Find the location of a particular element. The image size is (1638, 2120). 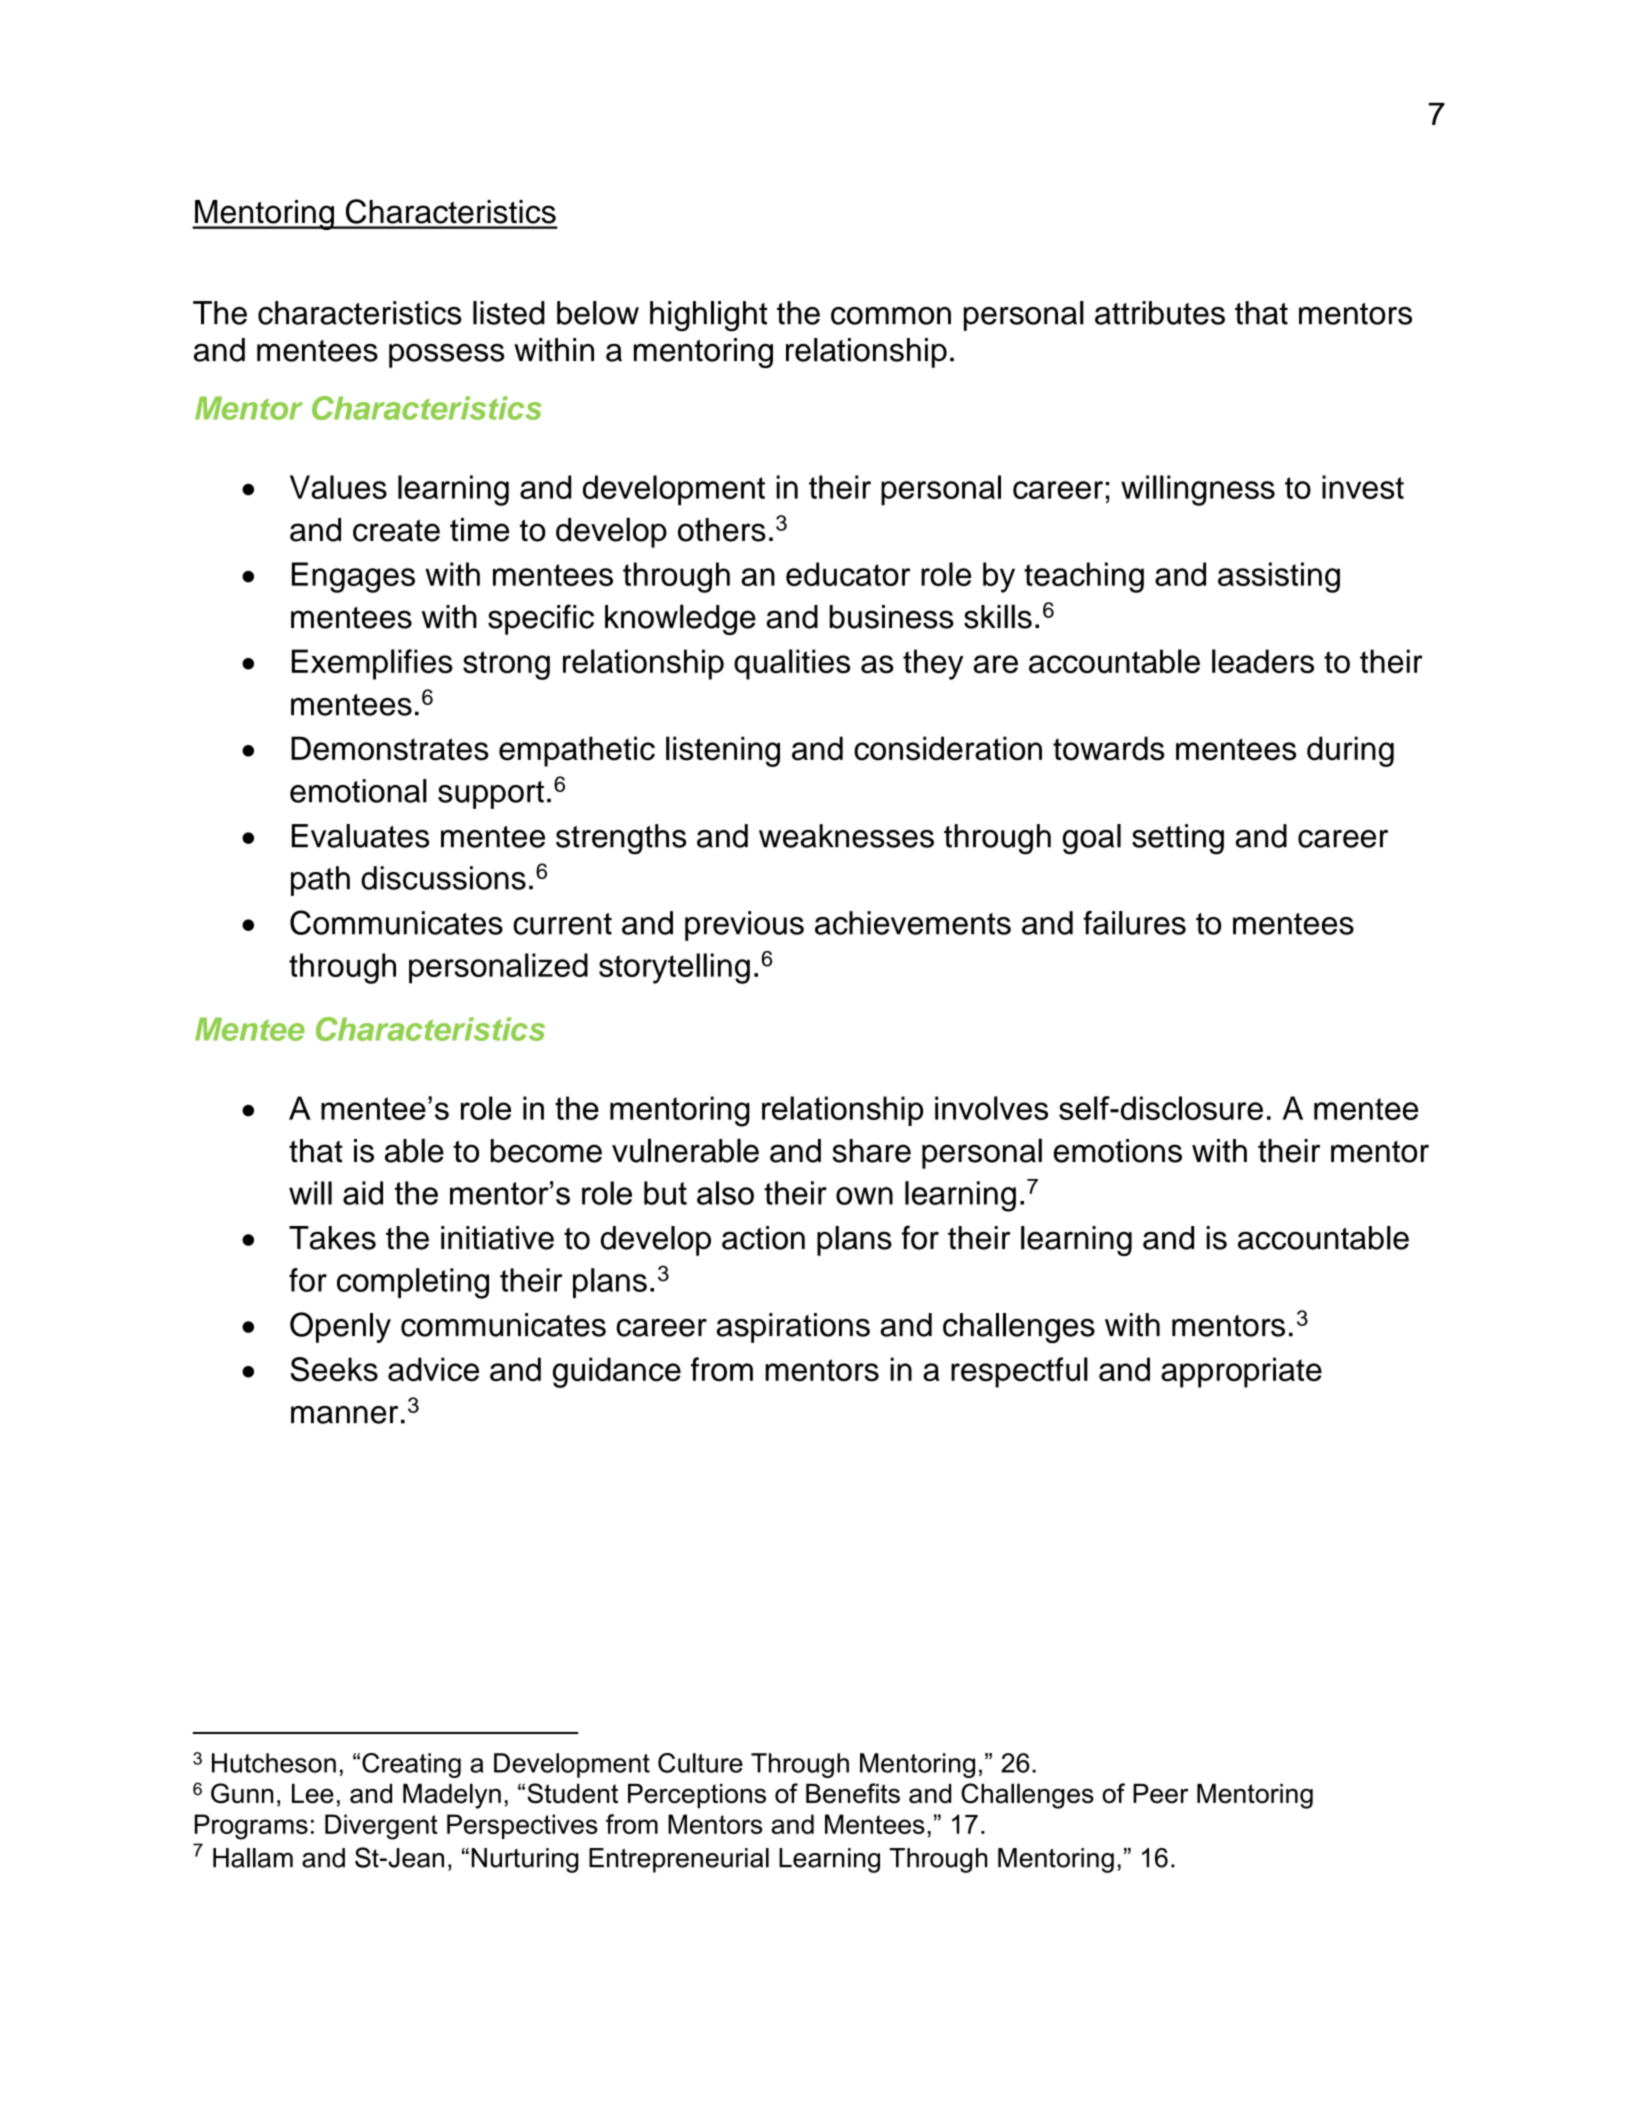

share is located at coordinates (871, 1151).
